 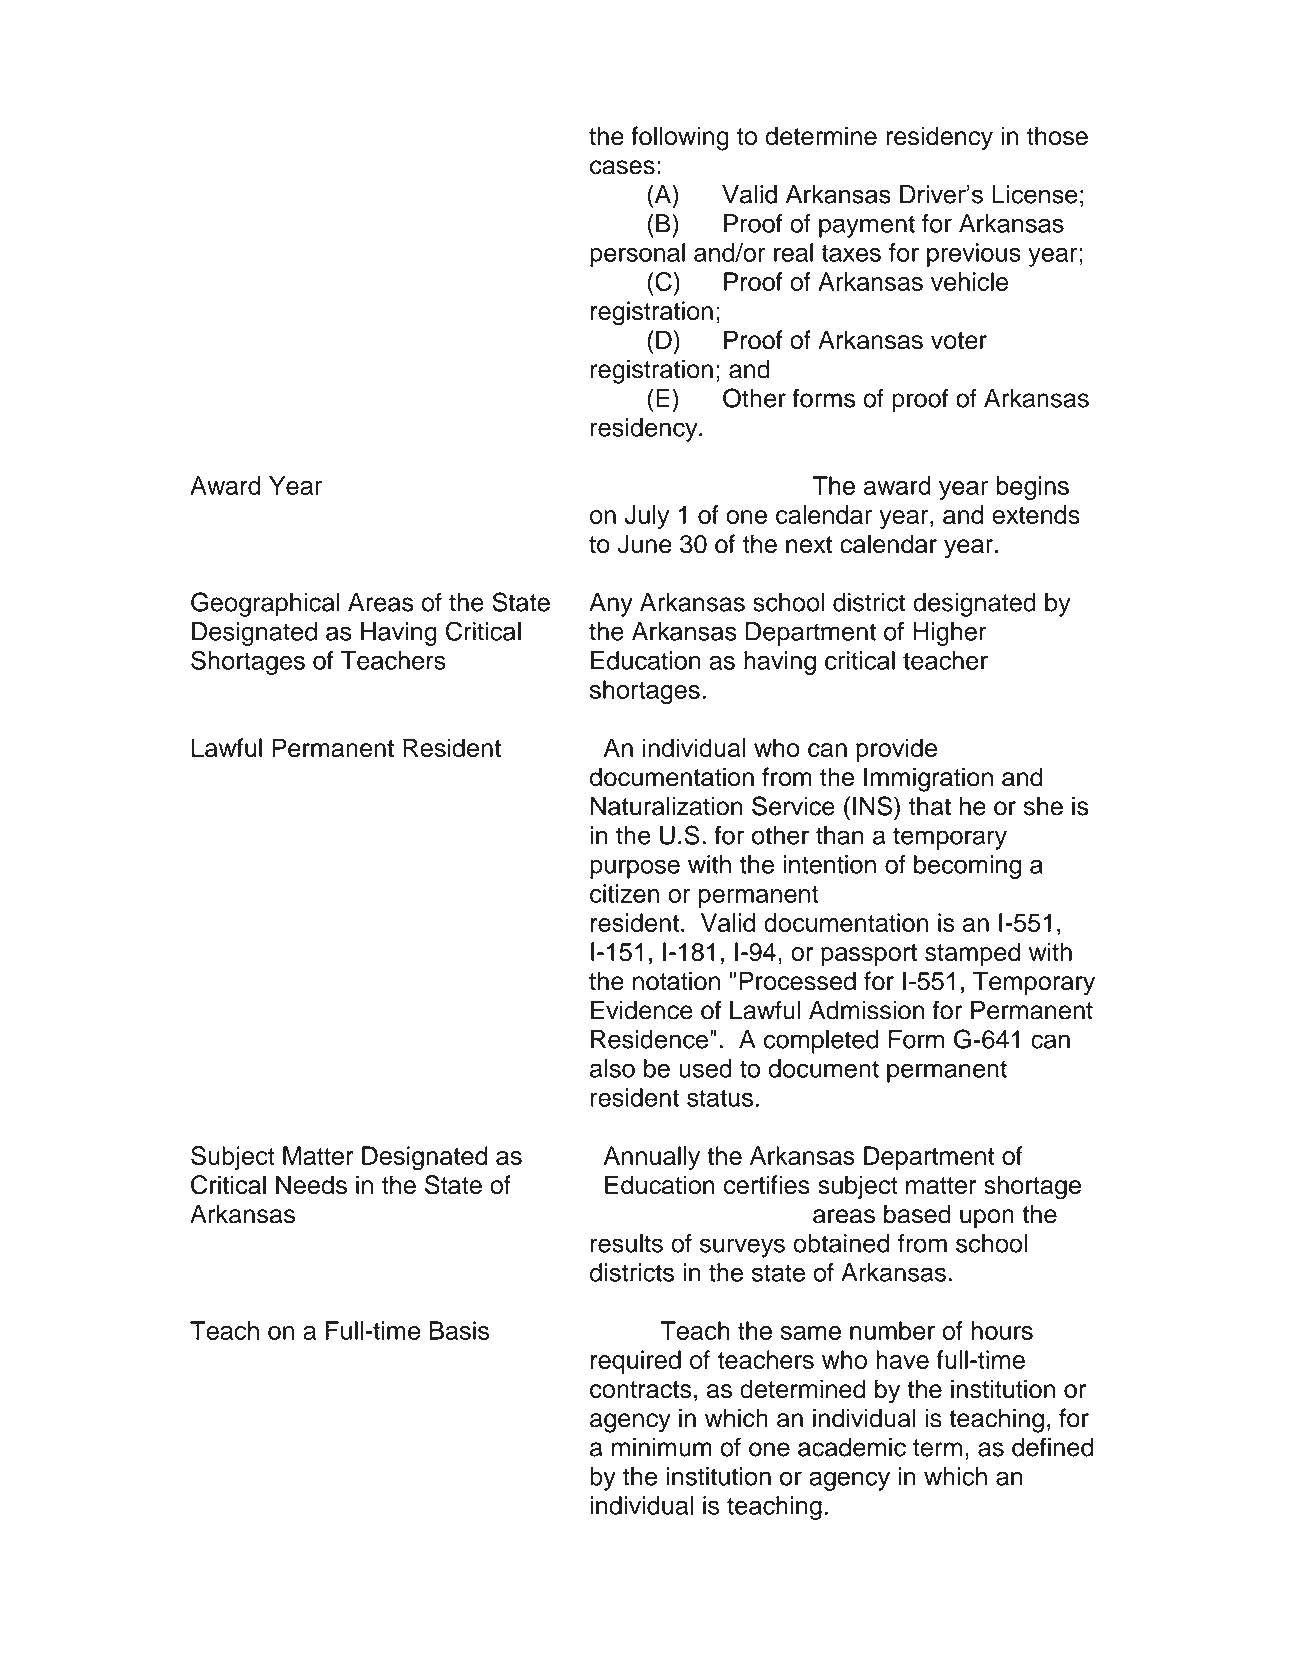 What do you see at coordinates (1035, 194) in the document?
I see `License` at bounding box center [1035, 194].
